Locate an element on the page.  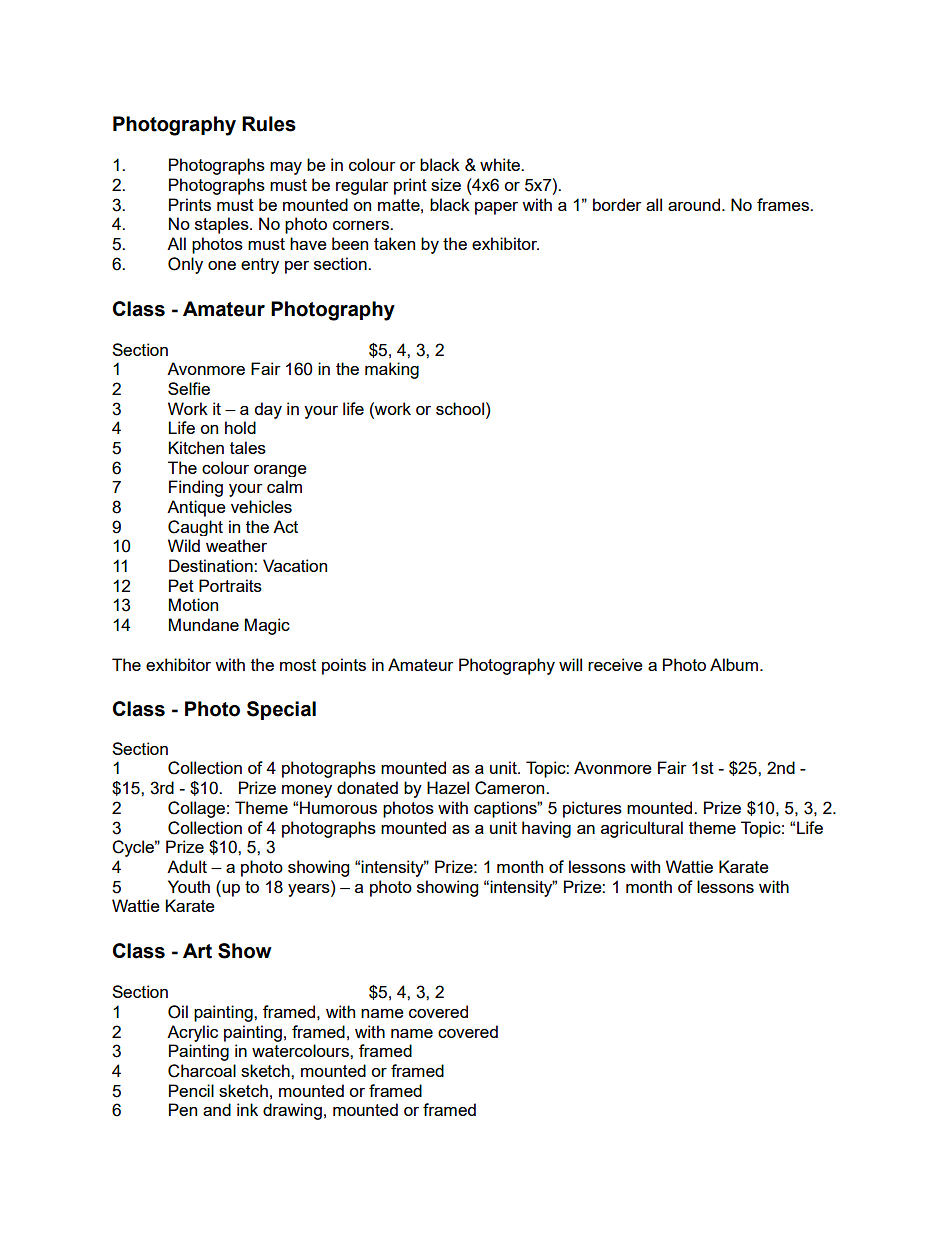
Cameron is located at coordinates (511, 788).
